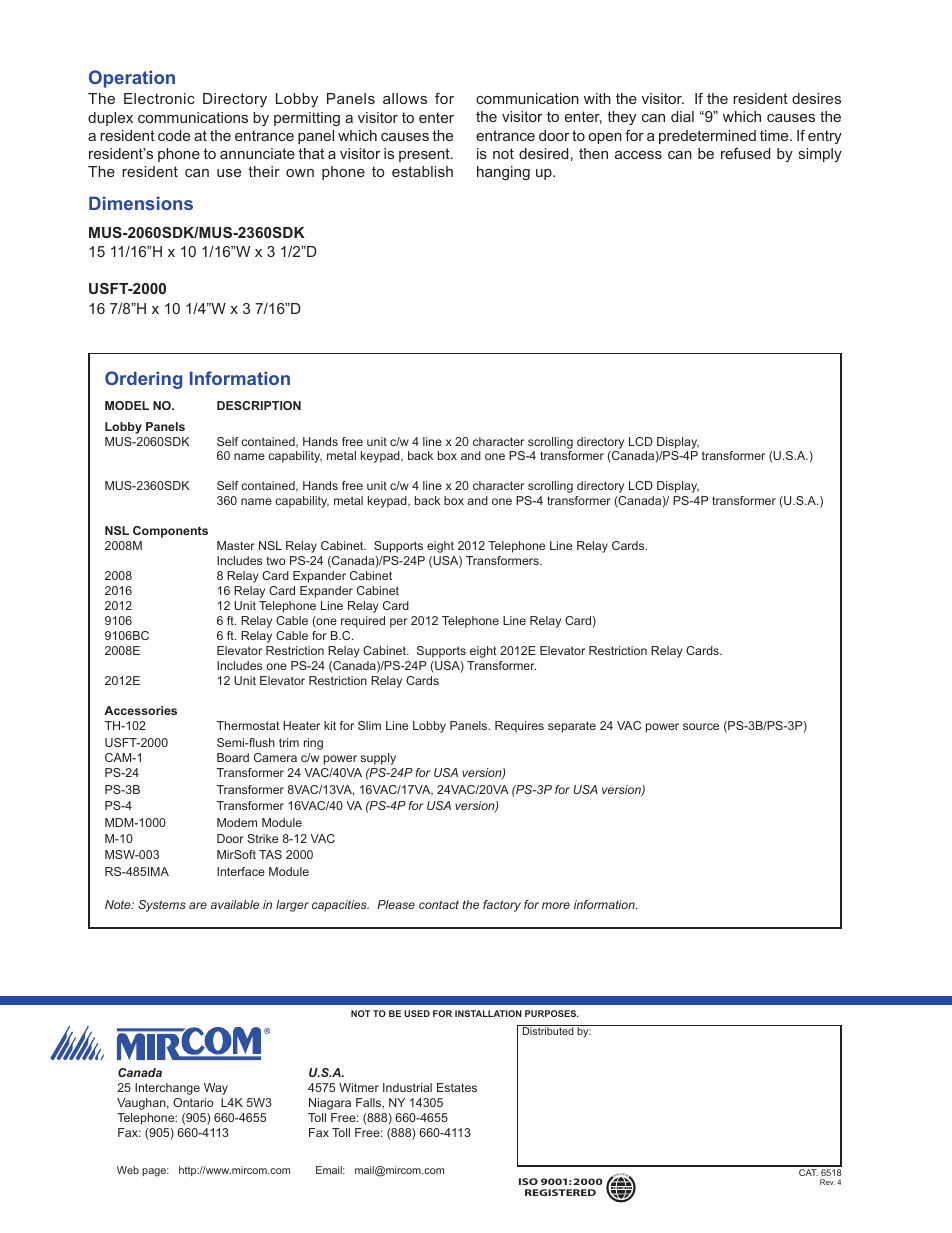 Image resolution: width=952 pixels, height=1233 pixels. Describe the element at coordinates (528, 1181) in the screenshot. I see `ISO` at that location.
